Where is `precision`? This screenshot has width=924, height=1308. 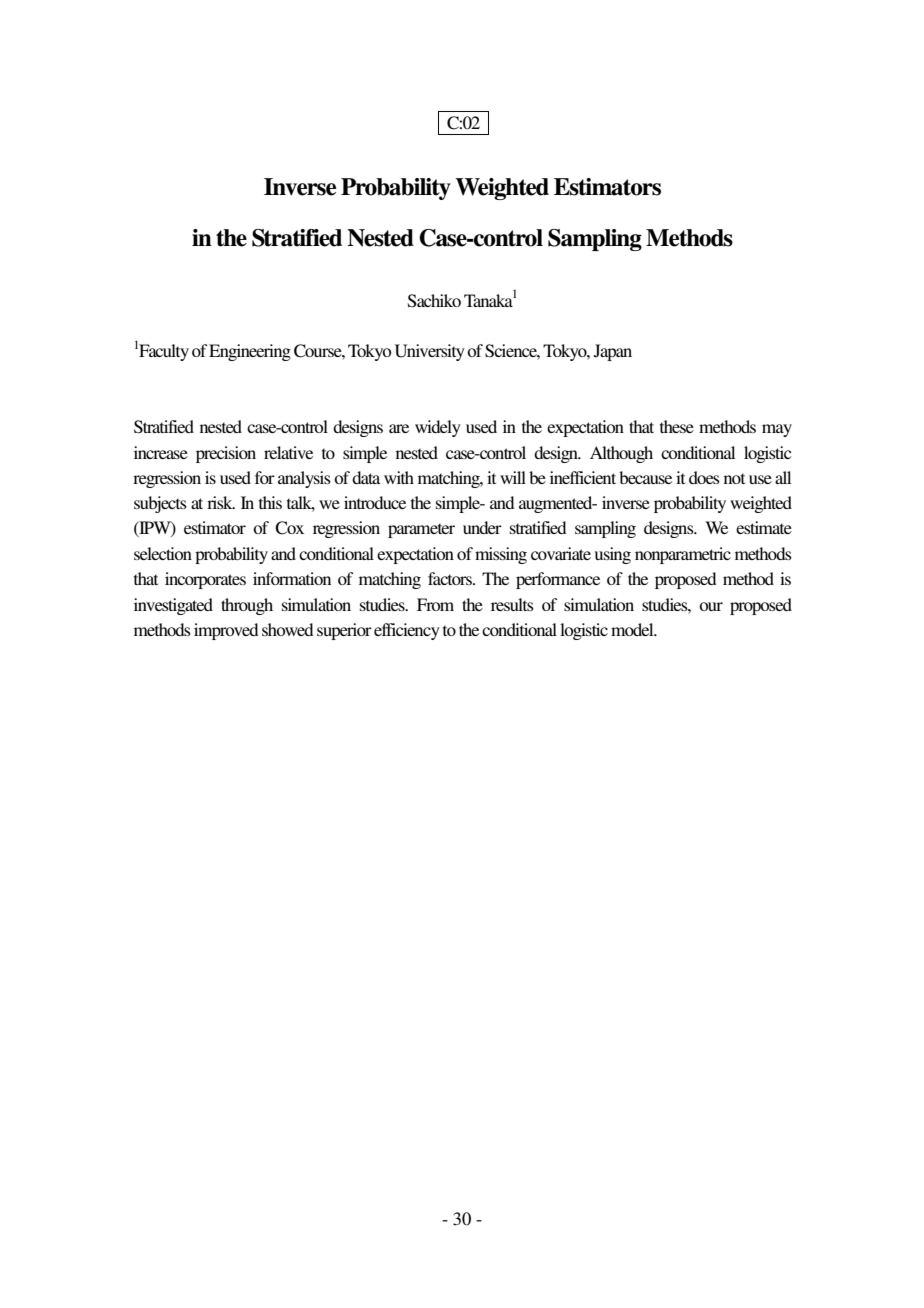
precision is located at coordinates (226, 454).
